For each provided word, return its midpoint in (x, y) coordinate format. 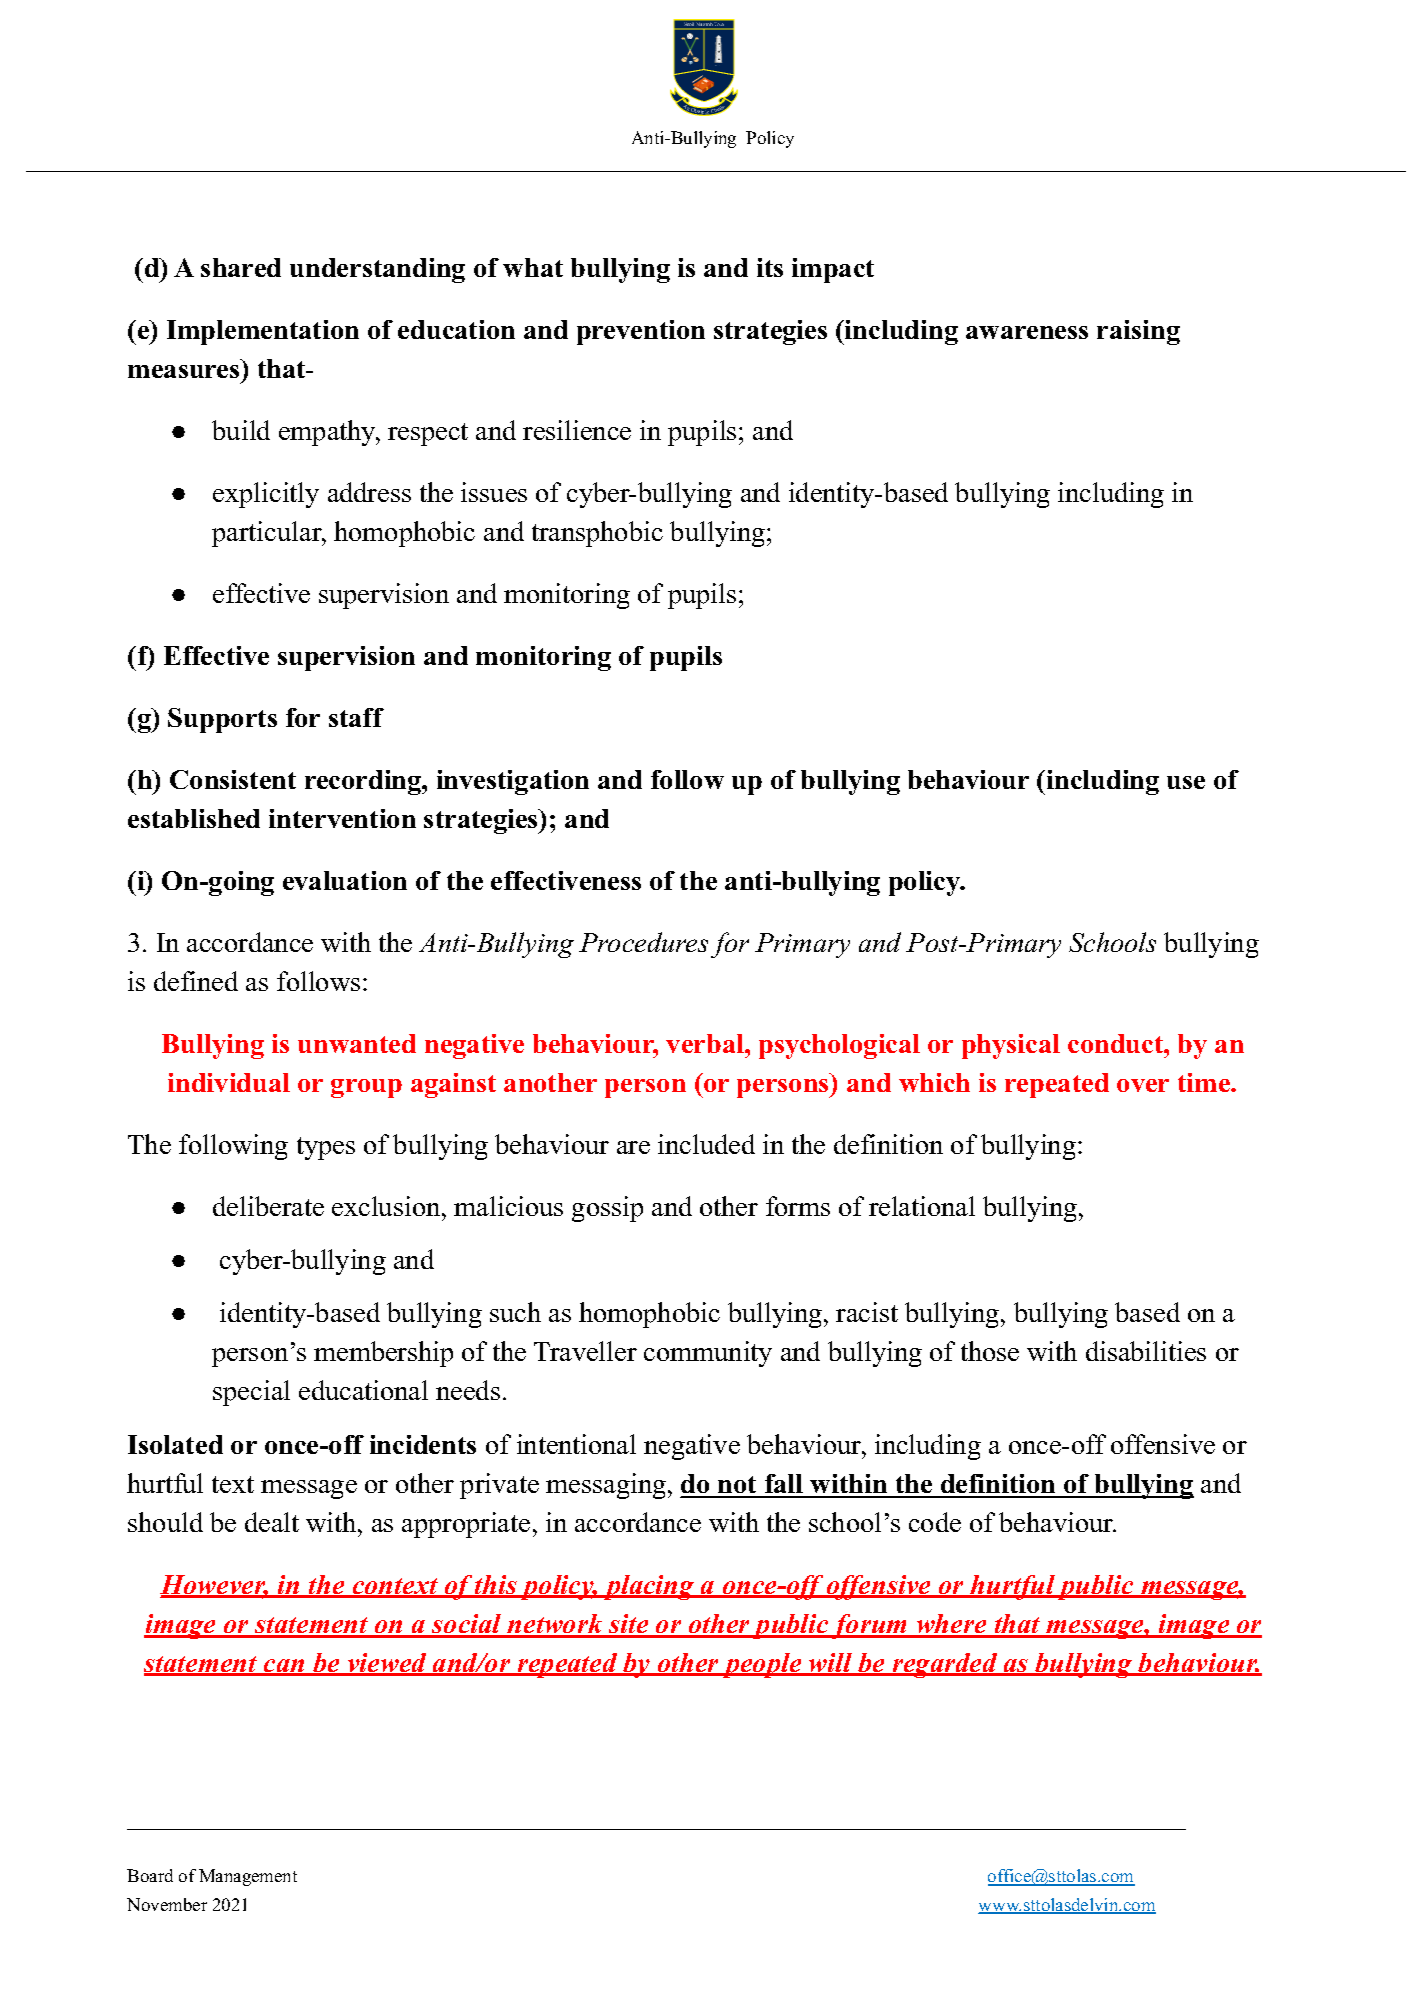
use (1186, 782)
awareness (1027, 332)
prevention (641, 332)
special (251, 1393)
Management (248, 1877)
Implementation (263, 332)
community (708, 1354)
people (761, 1665)
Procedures (643, 942)
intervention (342, 818)
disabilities (1146, 1351)
